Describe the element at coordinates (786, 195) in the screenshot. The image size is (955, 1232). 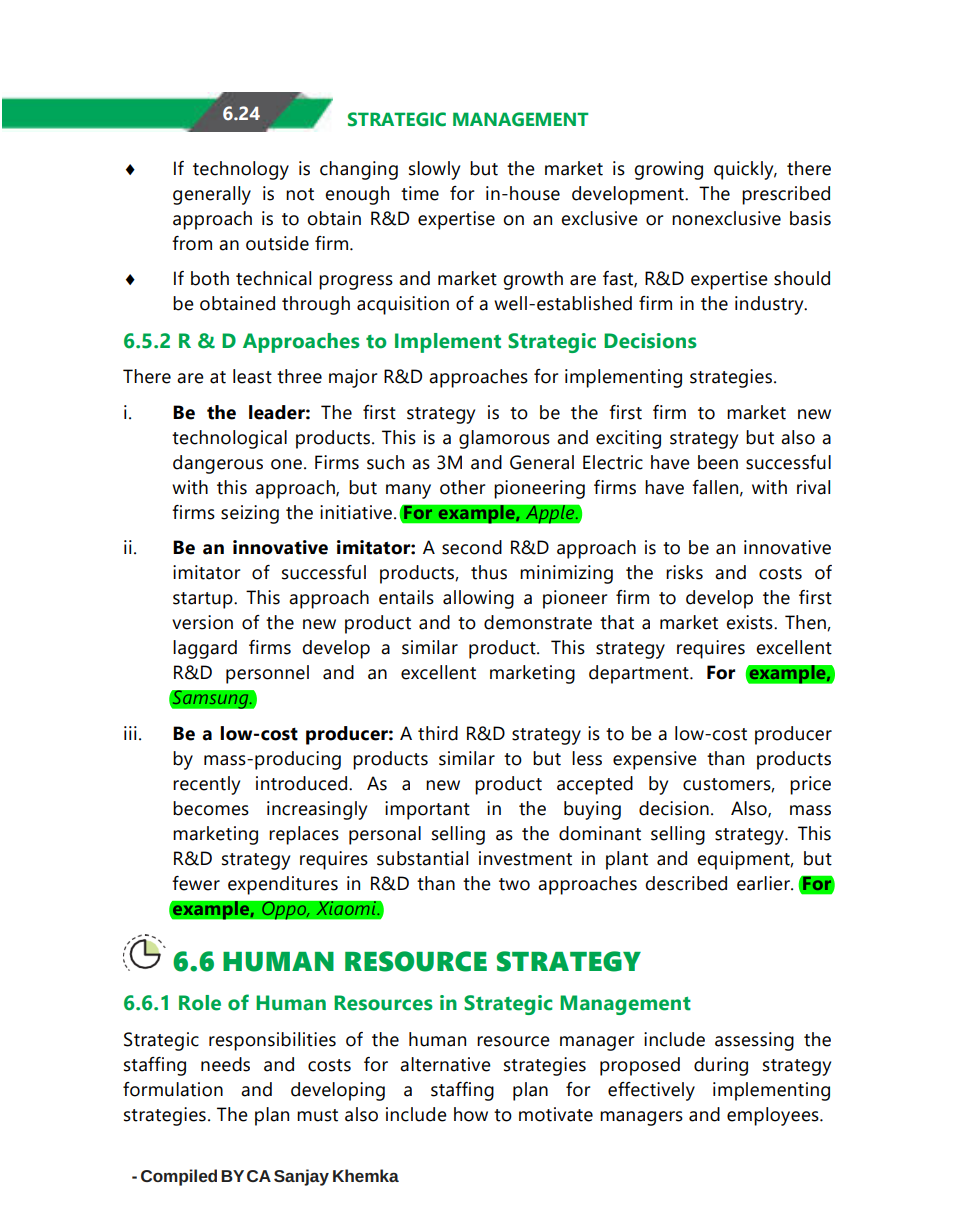
I see `prescribed` at that location.
